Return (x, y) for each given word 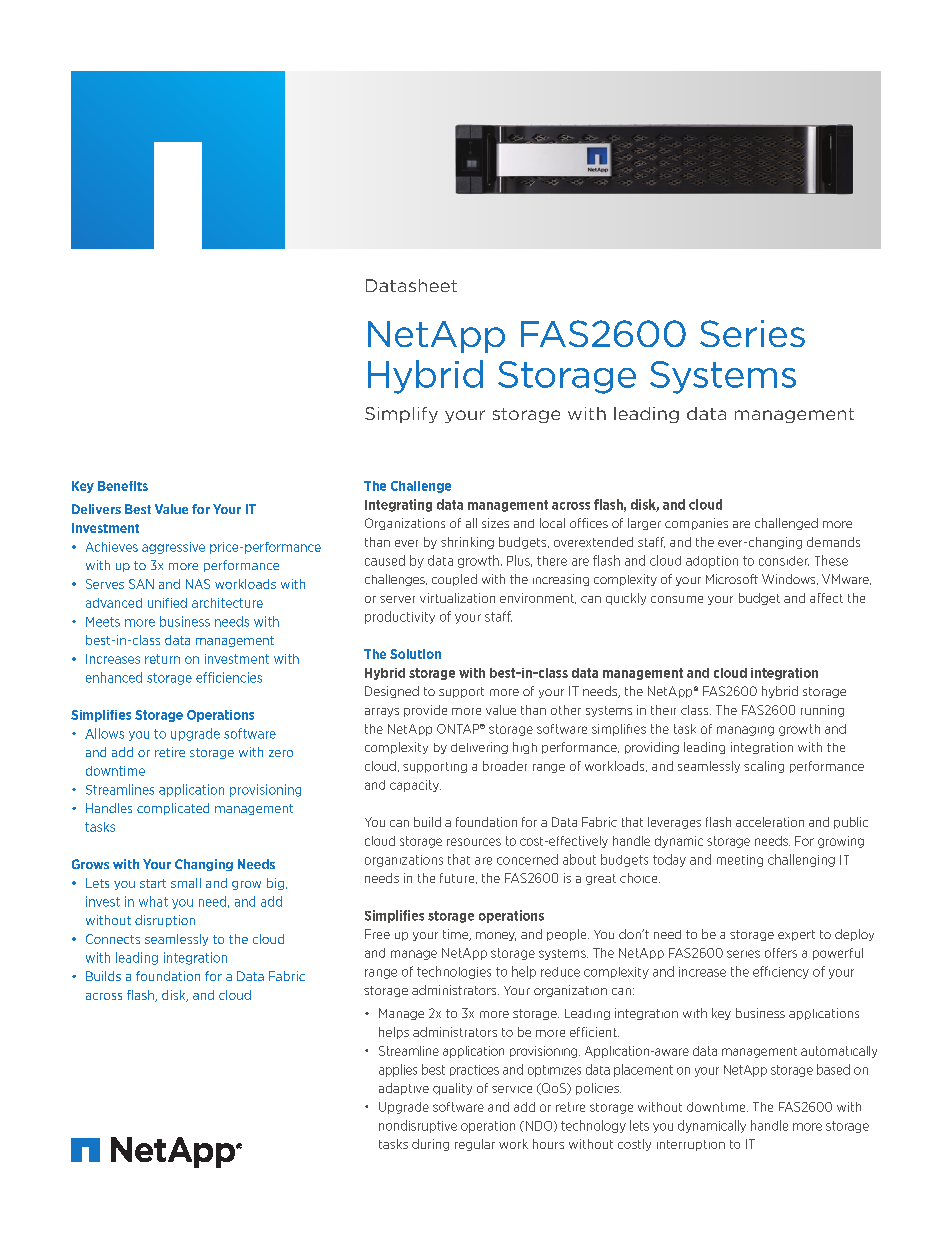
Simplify (401, 415)
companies (696, 524)
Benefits (123, 486)
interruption (691, 1145)
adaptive (404, 1089)
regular (475, 1145)
